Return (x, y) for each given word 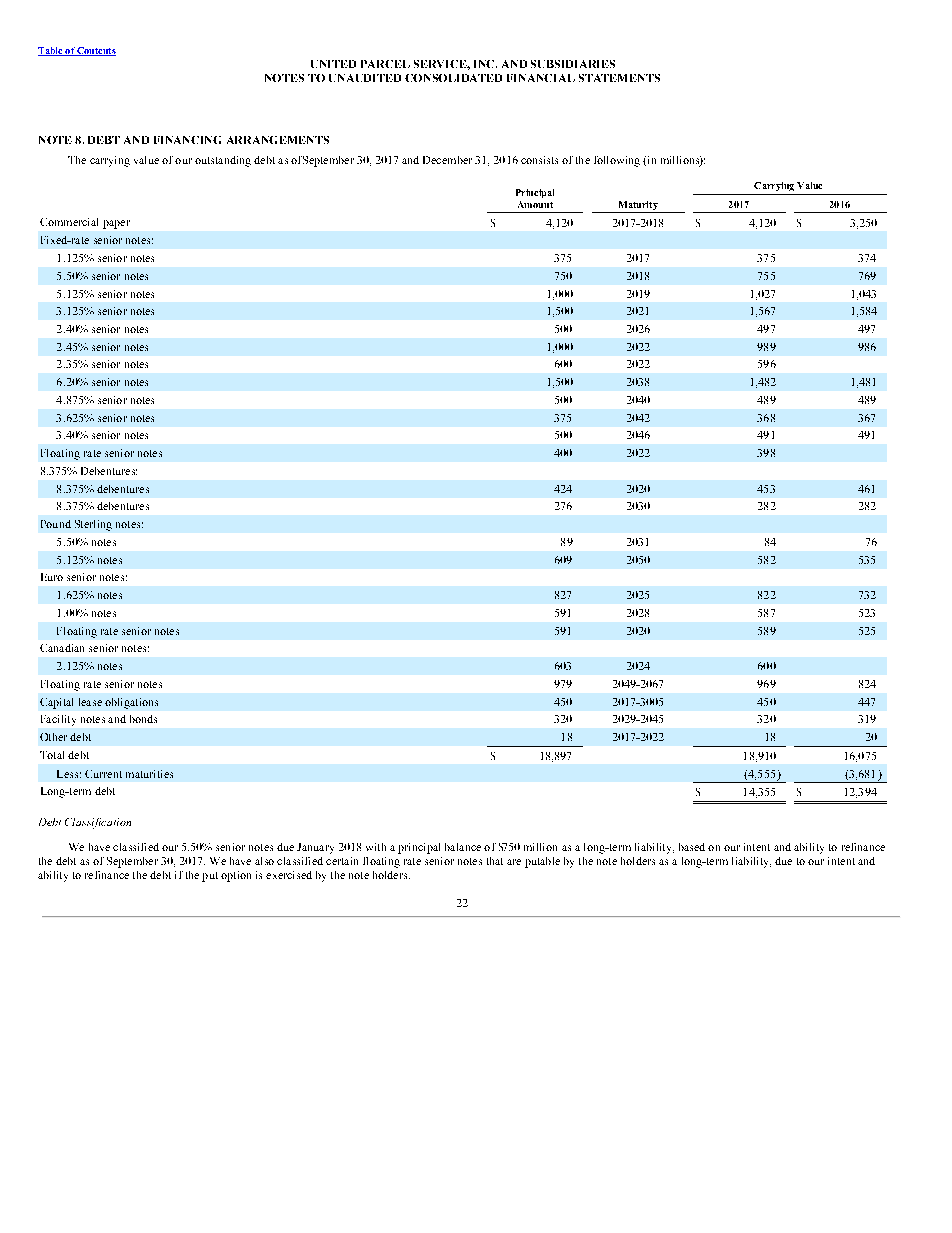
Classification (98, 823)
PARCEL (385, 64)
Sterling (93, 525)
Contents (95, 51)
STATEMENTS (619, 78)
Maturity (638, 207)
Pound (56, 524)
